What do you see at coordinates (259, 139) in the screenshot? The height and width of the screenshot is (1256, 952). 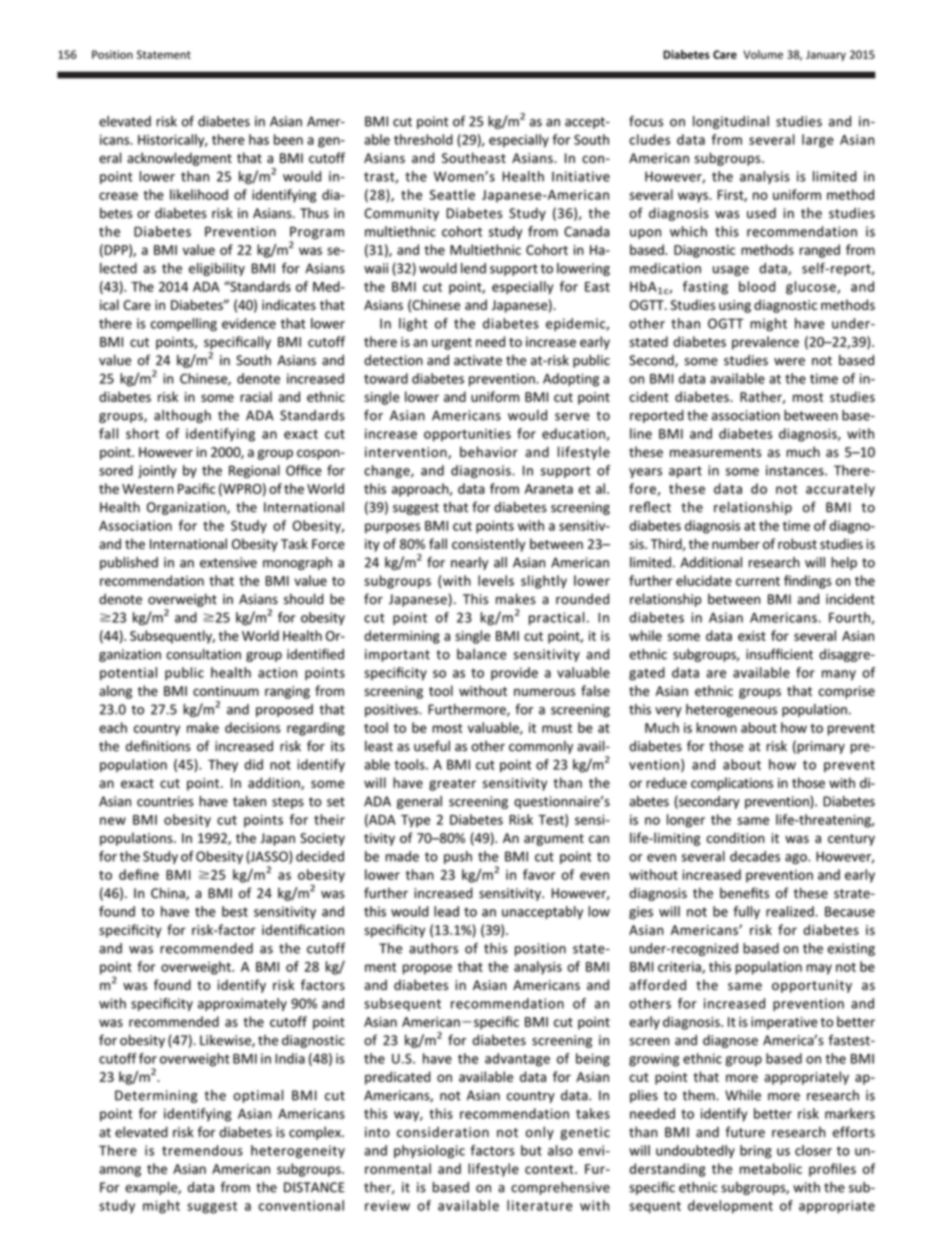 I see `has` at bounding box center [259, 139].
